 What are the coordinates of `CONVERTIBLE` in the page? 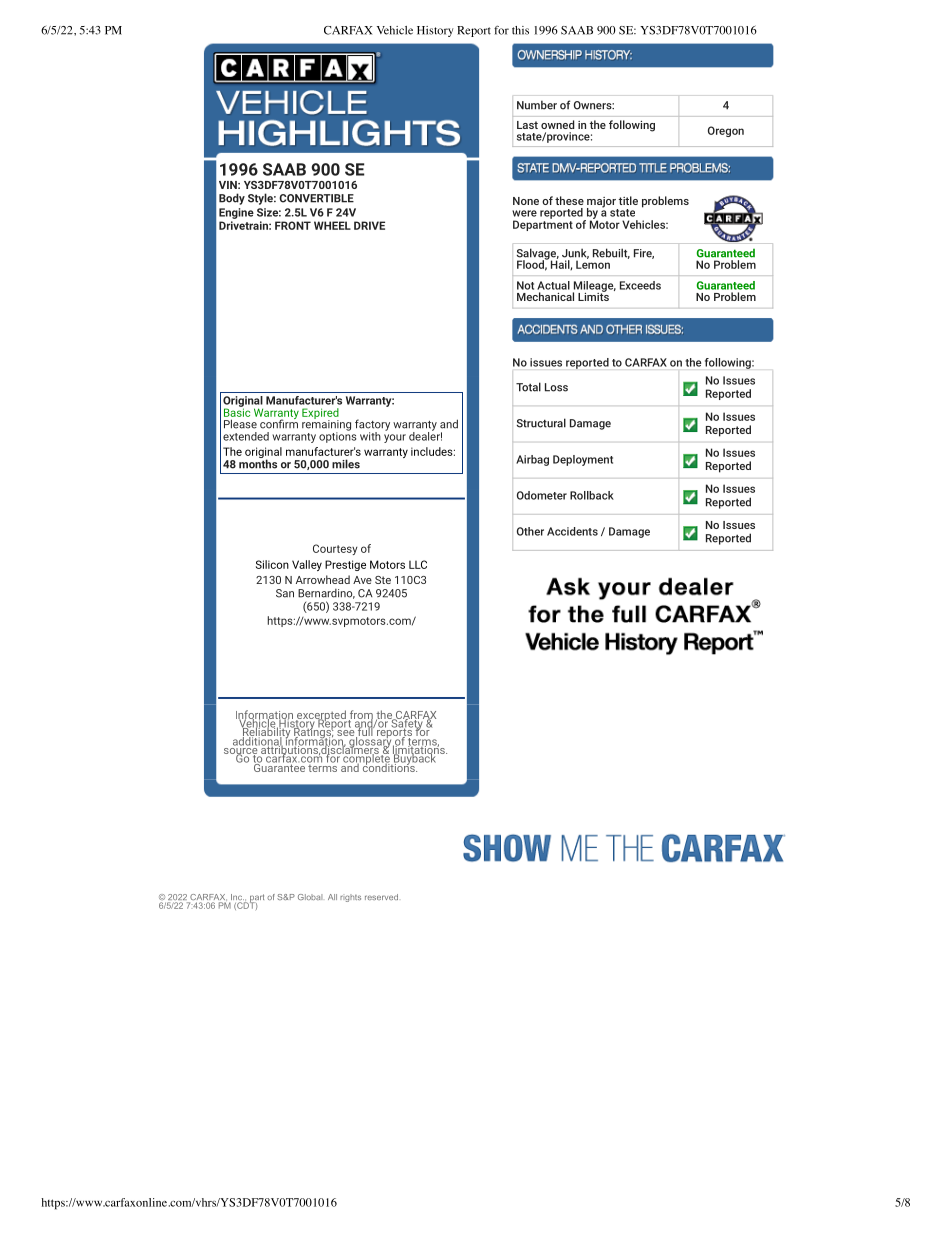 It's located at (316, 198).
